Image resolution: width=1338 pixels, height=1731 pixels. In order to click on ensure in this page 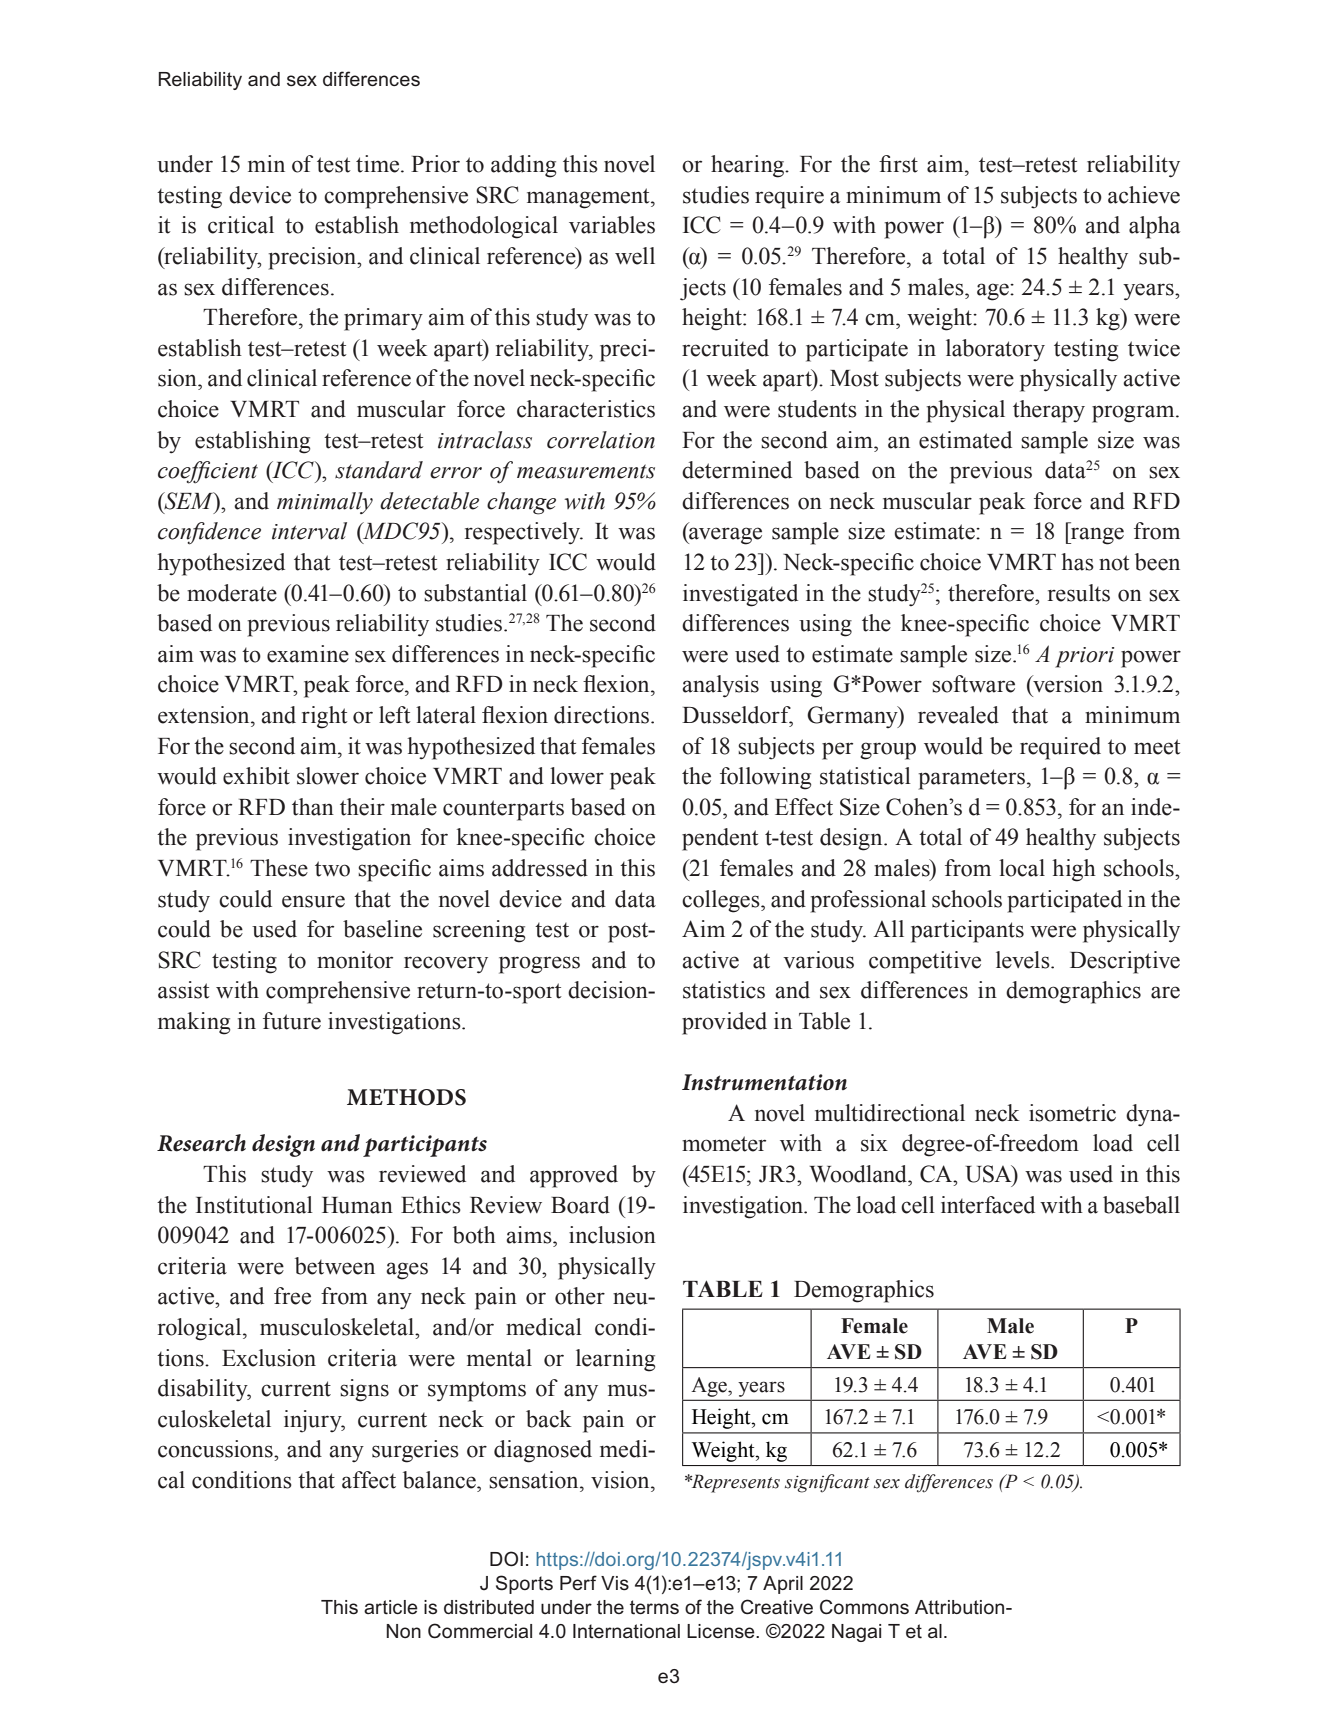, I will do `click(313, 901)`.
